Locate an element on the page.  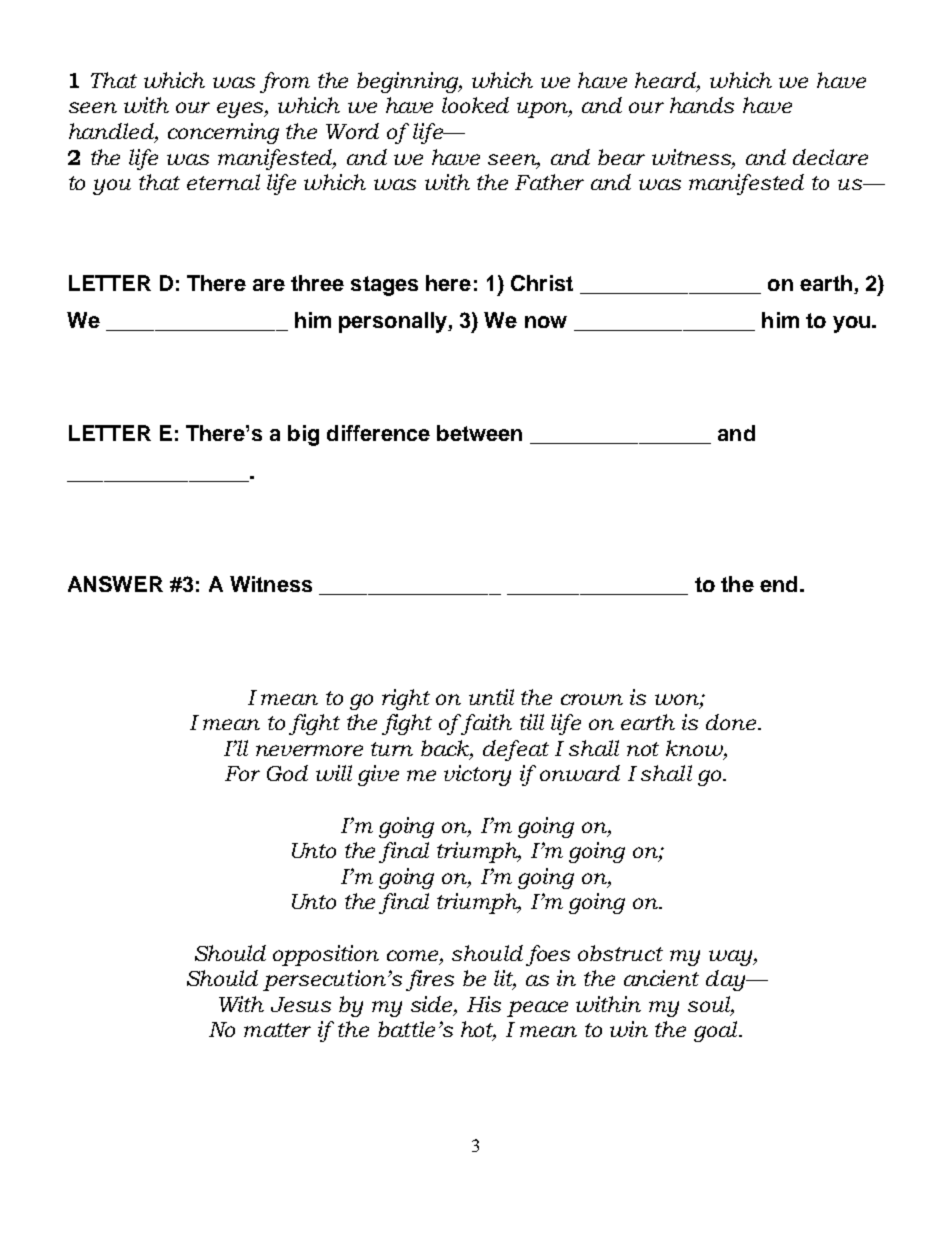
ANSWER is located at coordinates (115, 584).
